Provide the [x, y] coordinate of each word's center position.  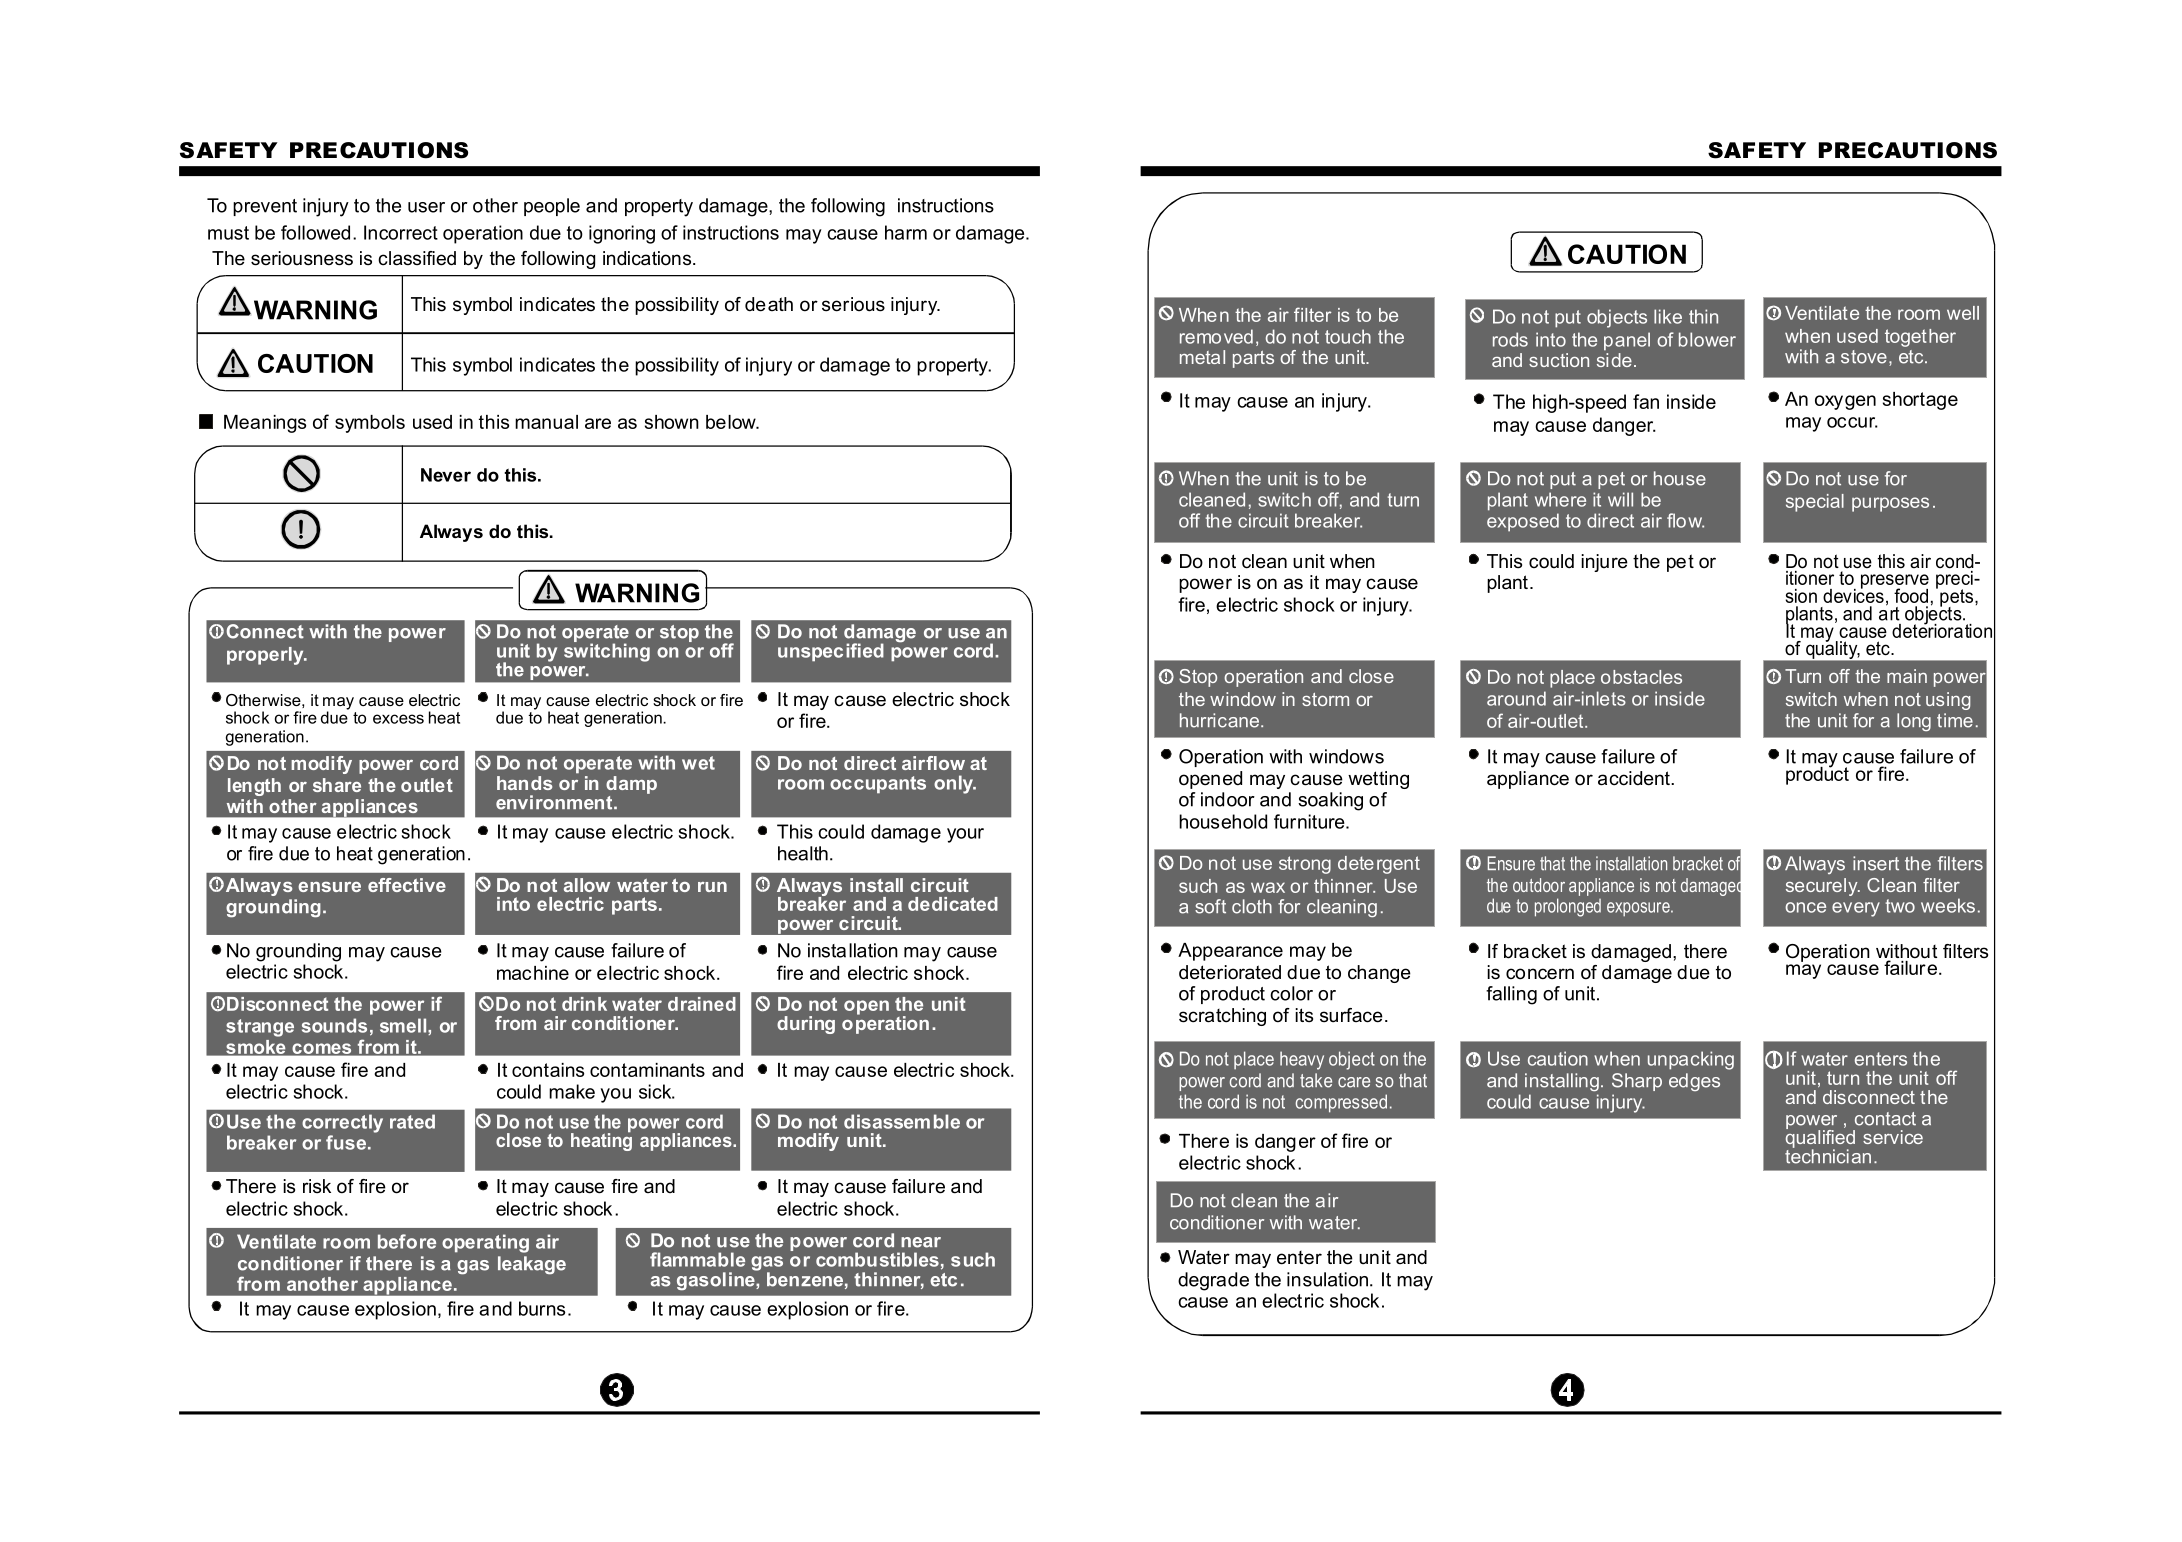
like [1668, 316]
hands [524, 783]
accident [1635, 778]
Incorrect [401, 232]
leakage [532, 1265]
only [954, 784]
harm [906, 232]
